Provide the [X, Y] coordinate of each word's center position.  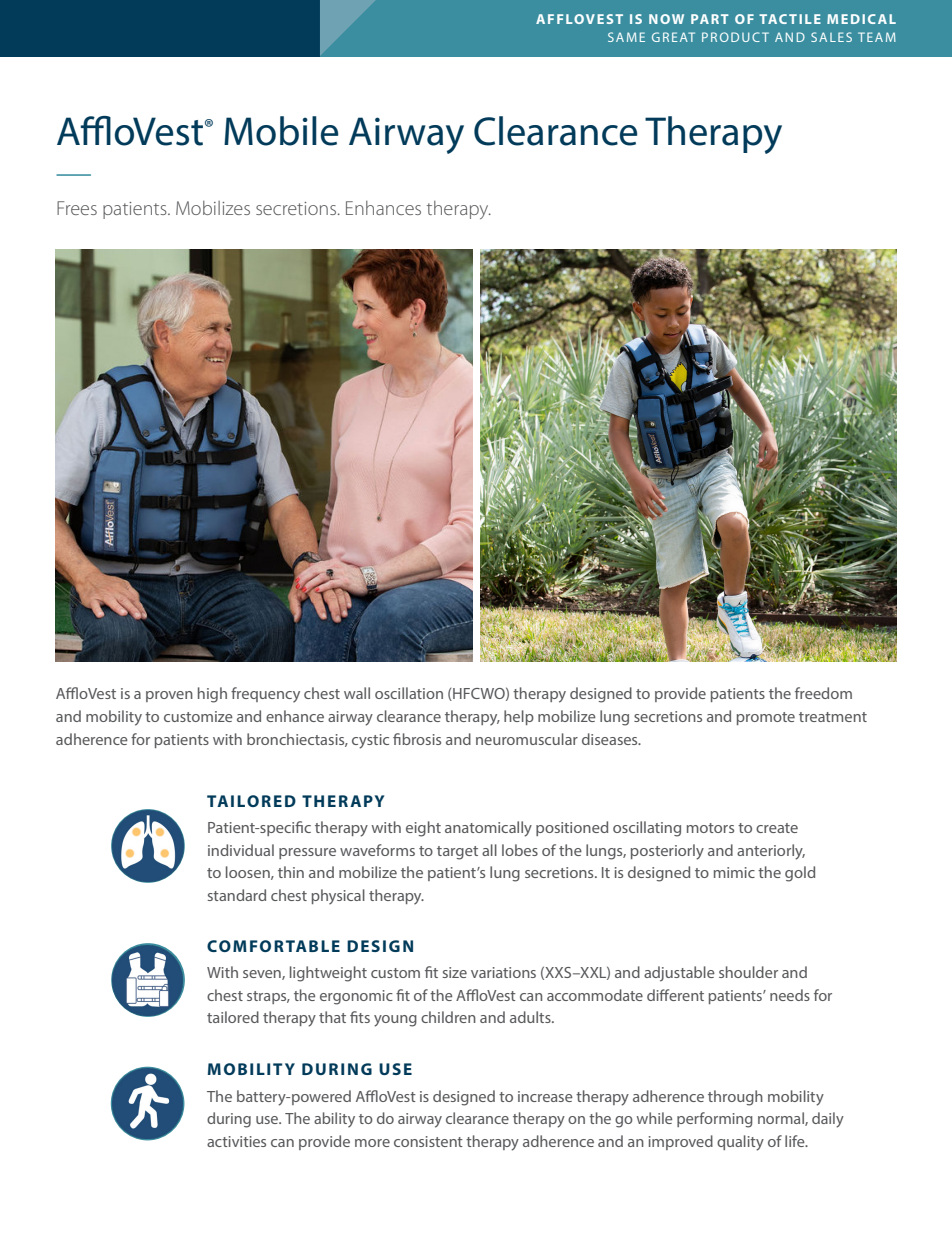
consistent [428, 1141]
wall [357, 693]
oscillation [409, 693]
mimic [734, 872]
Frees [77, 208]
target [457, 853]
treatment [833, 717]
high [212, 695]
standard [237, 895]
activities [236, 1141]
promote [766, 718]
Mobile [281, 131]
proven [169, 696]
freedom [823, 693]
